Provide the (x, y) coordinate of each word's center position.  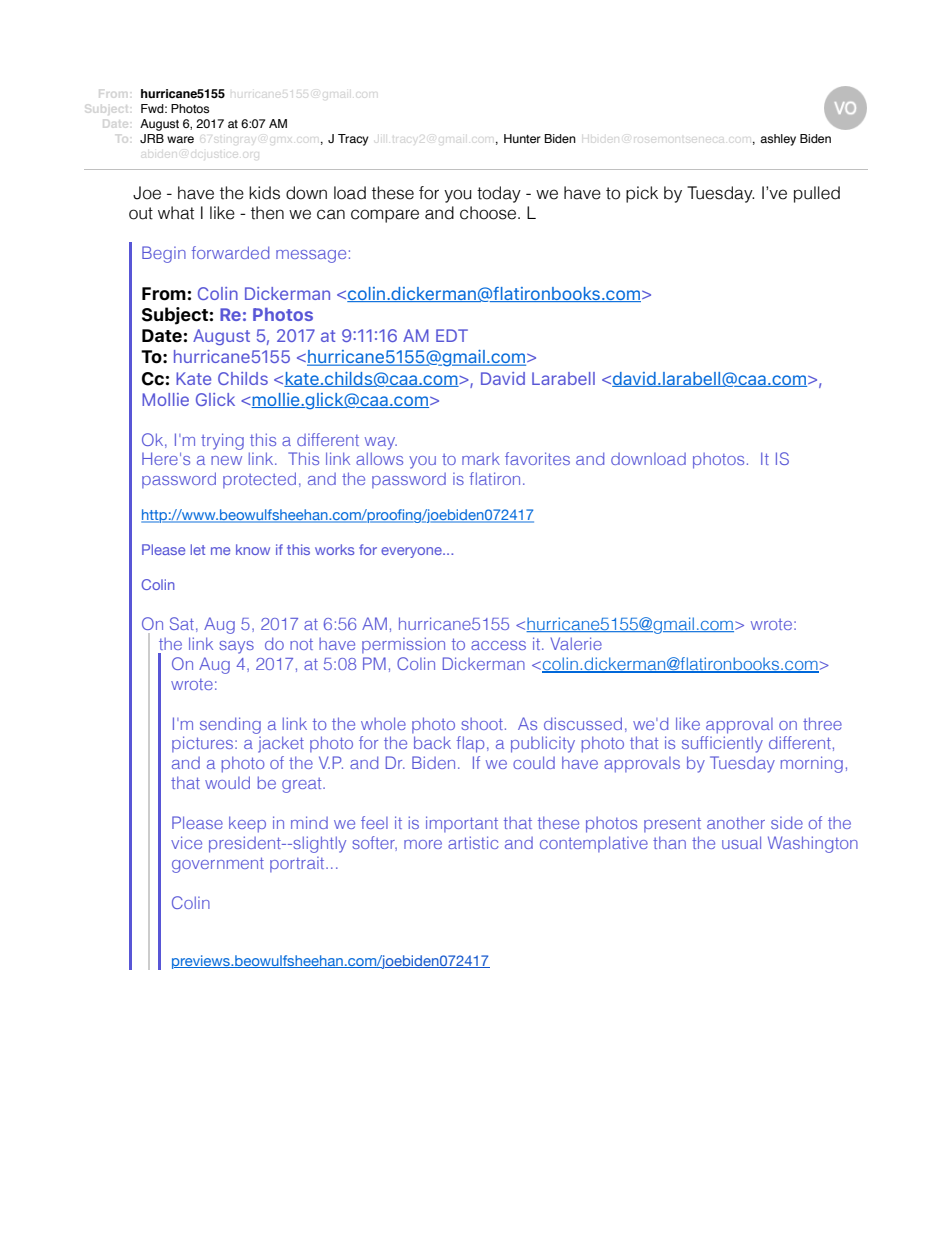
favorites (537, 458)
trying (222, 441)
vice (186, 842)
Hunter (522, 138)
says (237, 647)
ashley (778, 140)
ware (180, 139)
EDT (452, 335)
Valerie (576, 643)
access (498, 645)
